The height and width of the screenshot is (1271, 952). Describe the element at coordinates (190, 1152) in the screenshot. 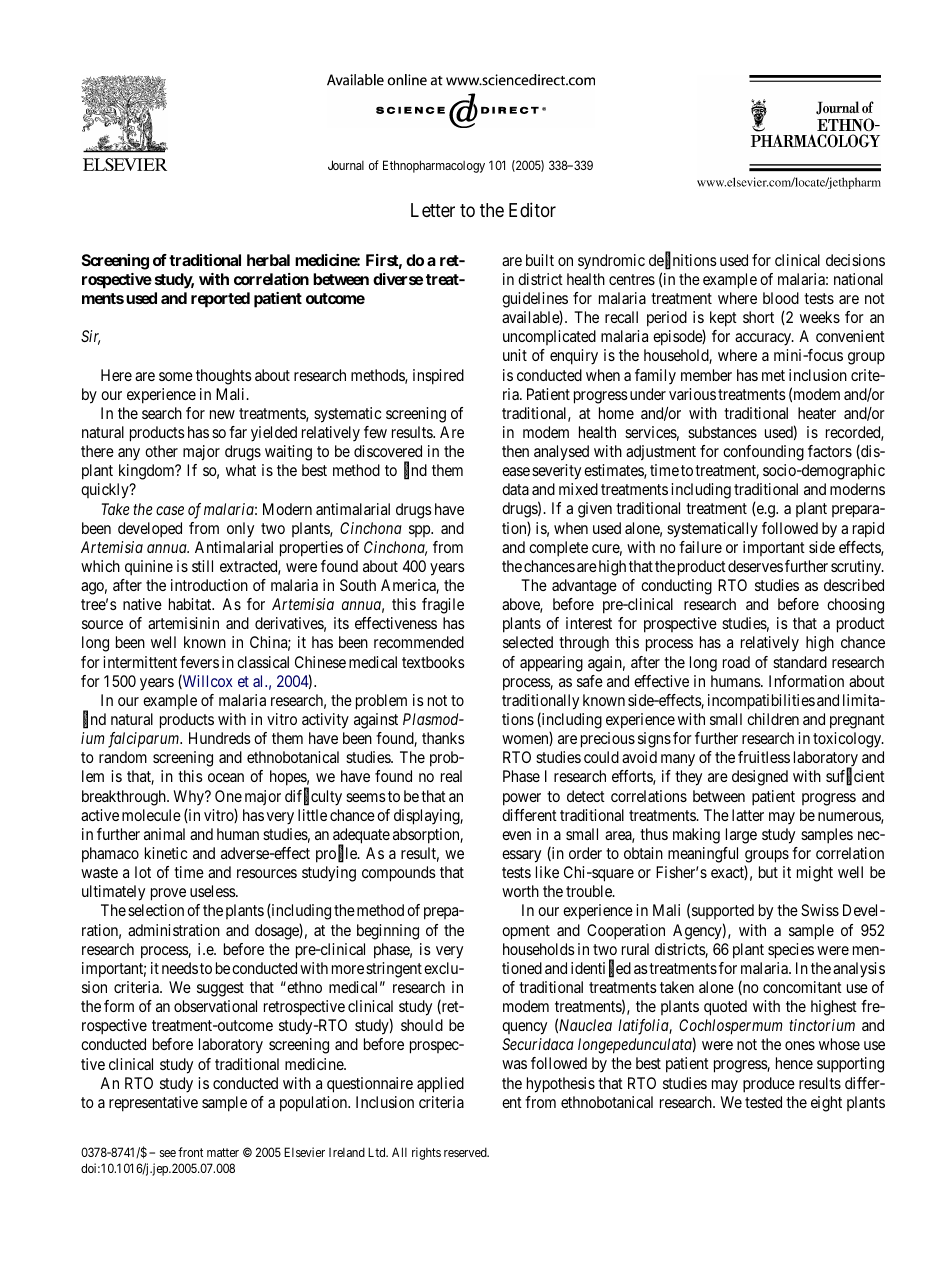

I see `front` at that location.
